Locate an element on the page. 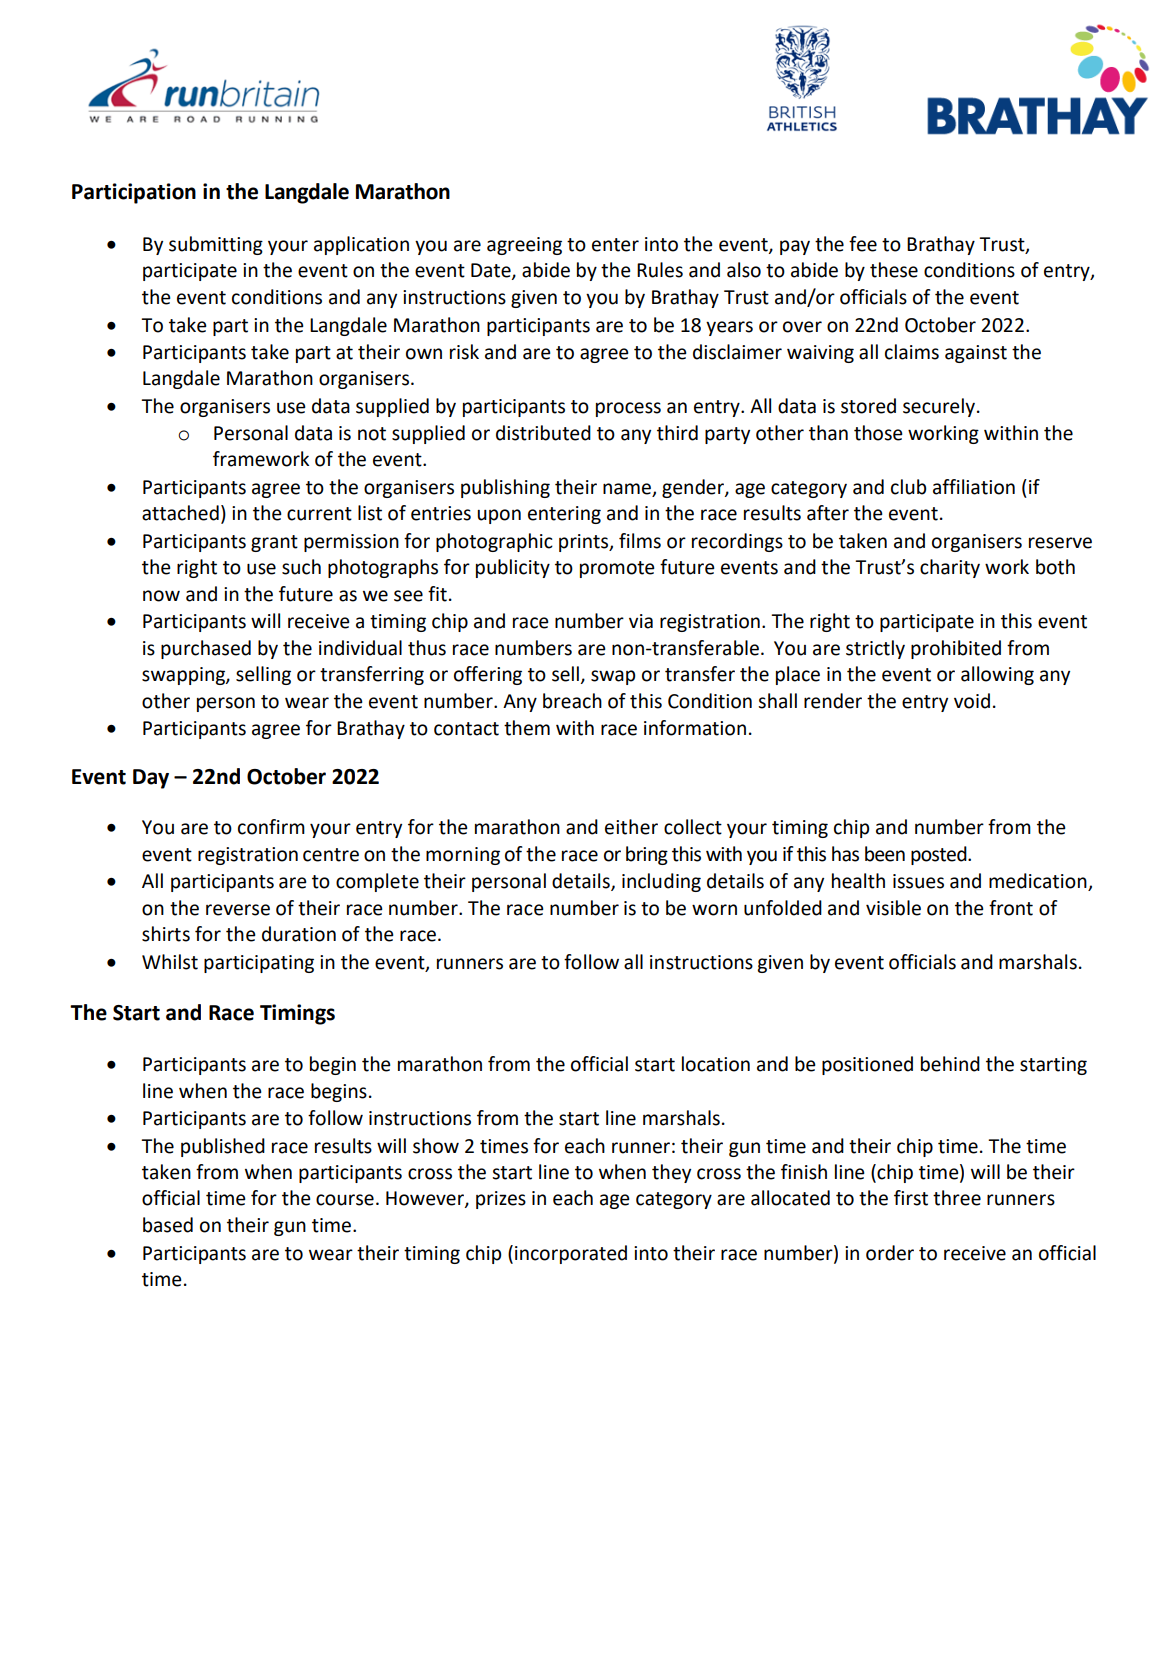 The height and width of the image is (1660, 1176). submitting is located at coordinates (216, 245).
